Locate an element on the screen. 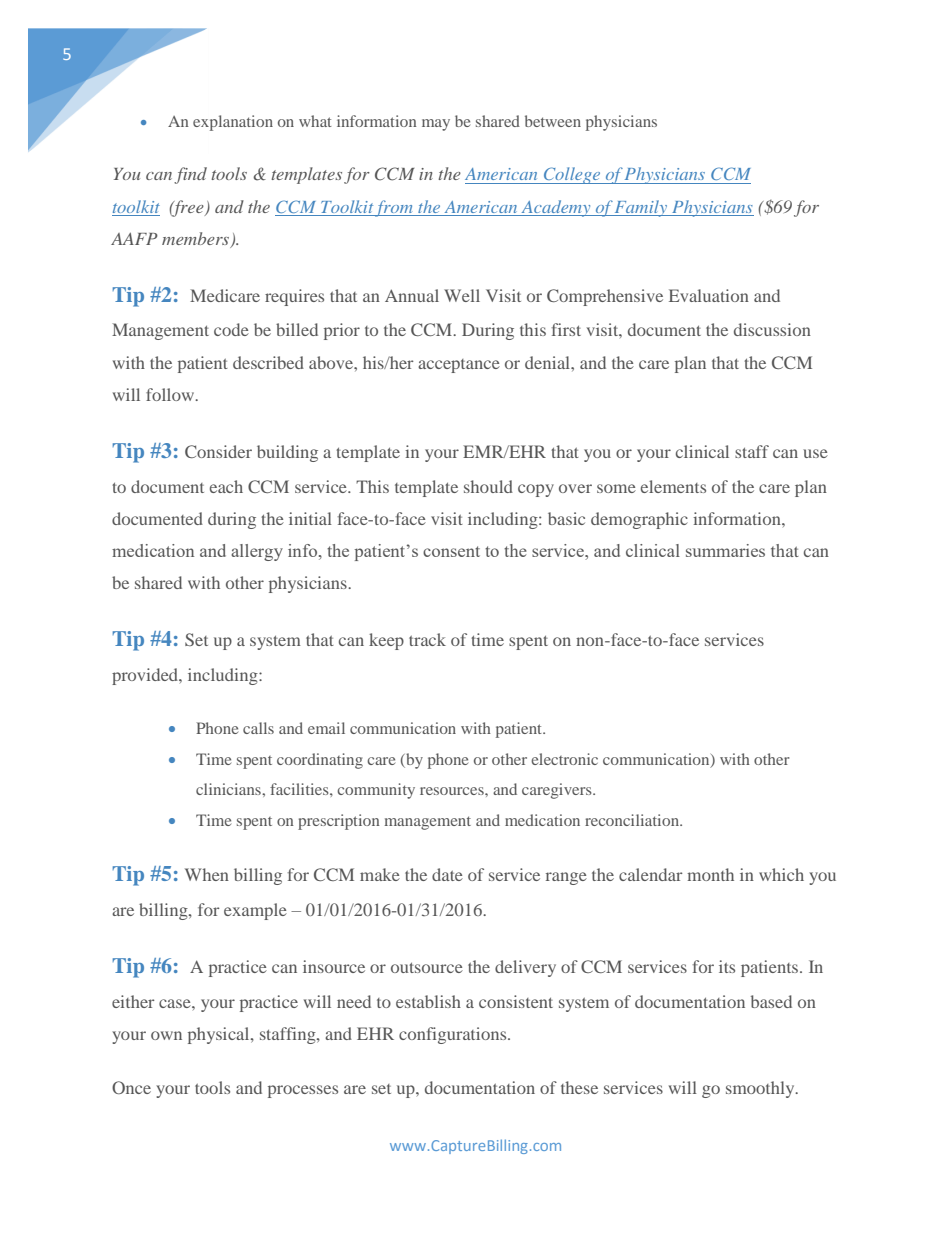 The width and height of the screenshot is (952, 1233). configurations is located at coordinates (454, 1035).
